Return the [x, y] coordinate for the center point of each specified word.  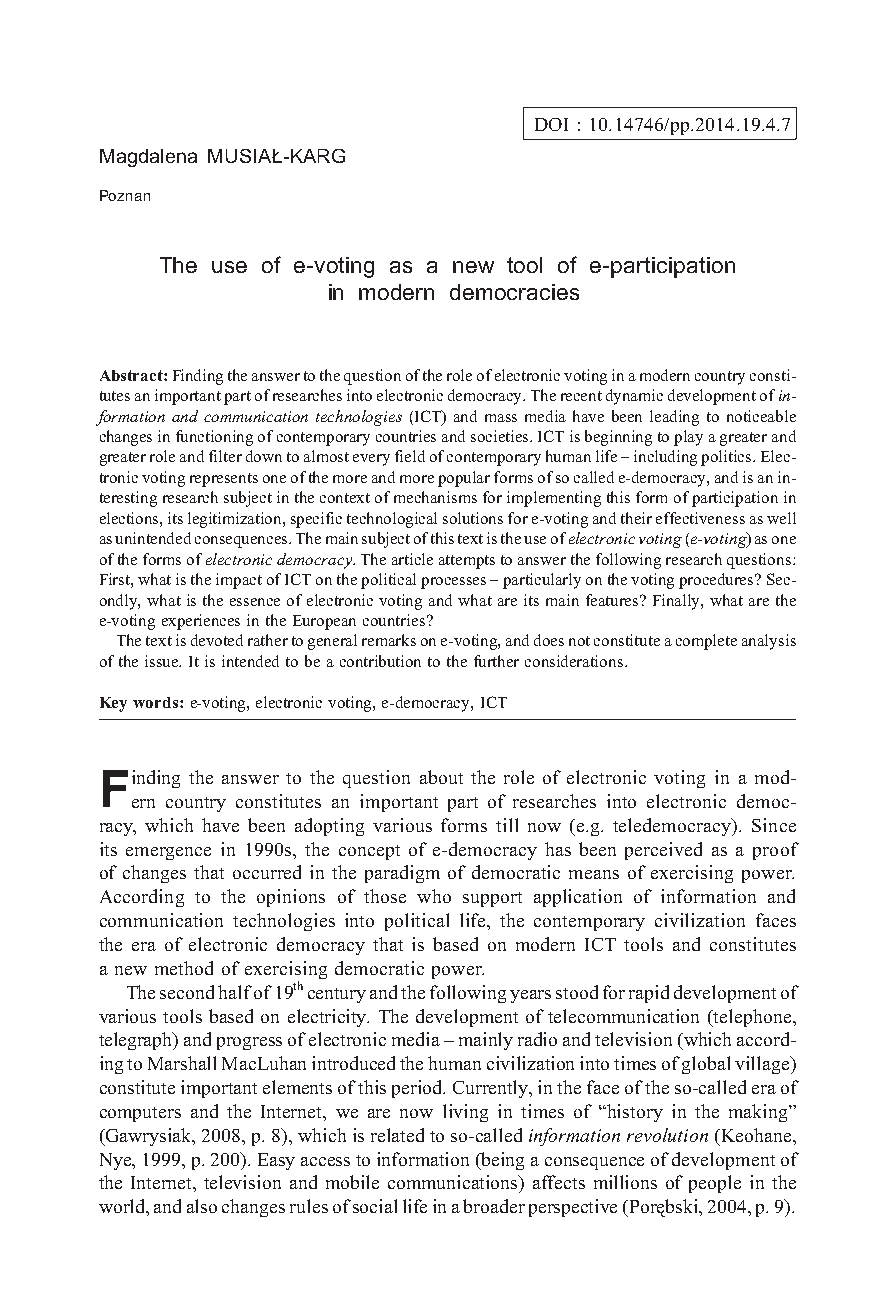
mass [501, 418]
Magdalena [148, 158]
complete [706, 642]
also [202, 1206]
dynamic [634, 397]
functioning [214, 438]
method [184, 968]
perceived [663, 851]
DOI [551, 124]
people [715, 1184]
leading [674, 418]
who [434, 896]
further [496, 661]
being [502, 1161]
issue [163, 661]
